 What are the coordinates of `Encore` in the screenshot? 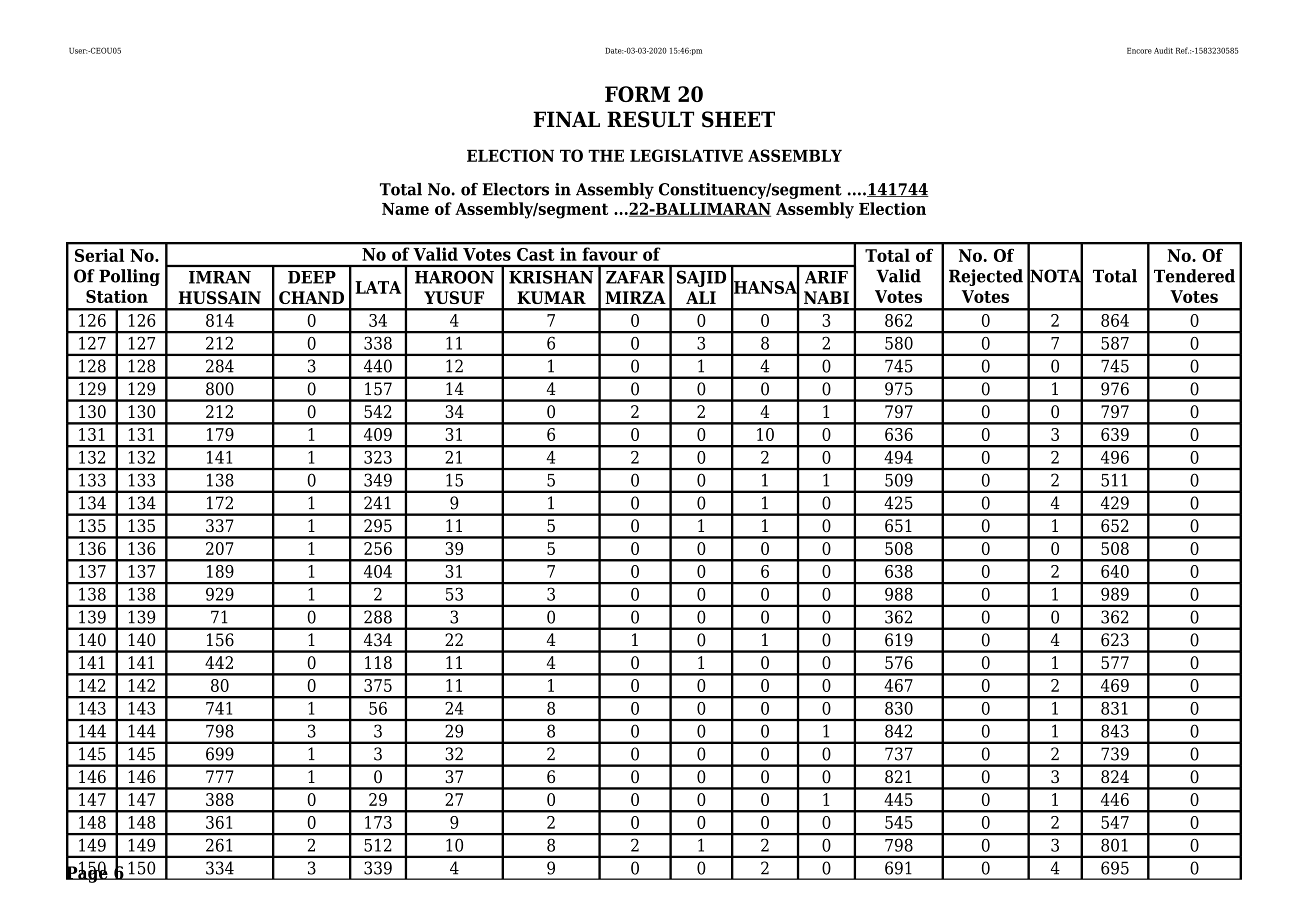 It's located at (1139, 51).
